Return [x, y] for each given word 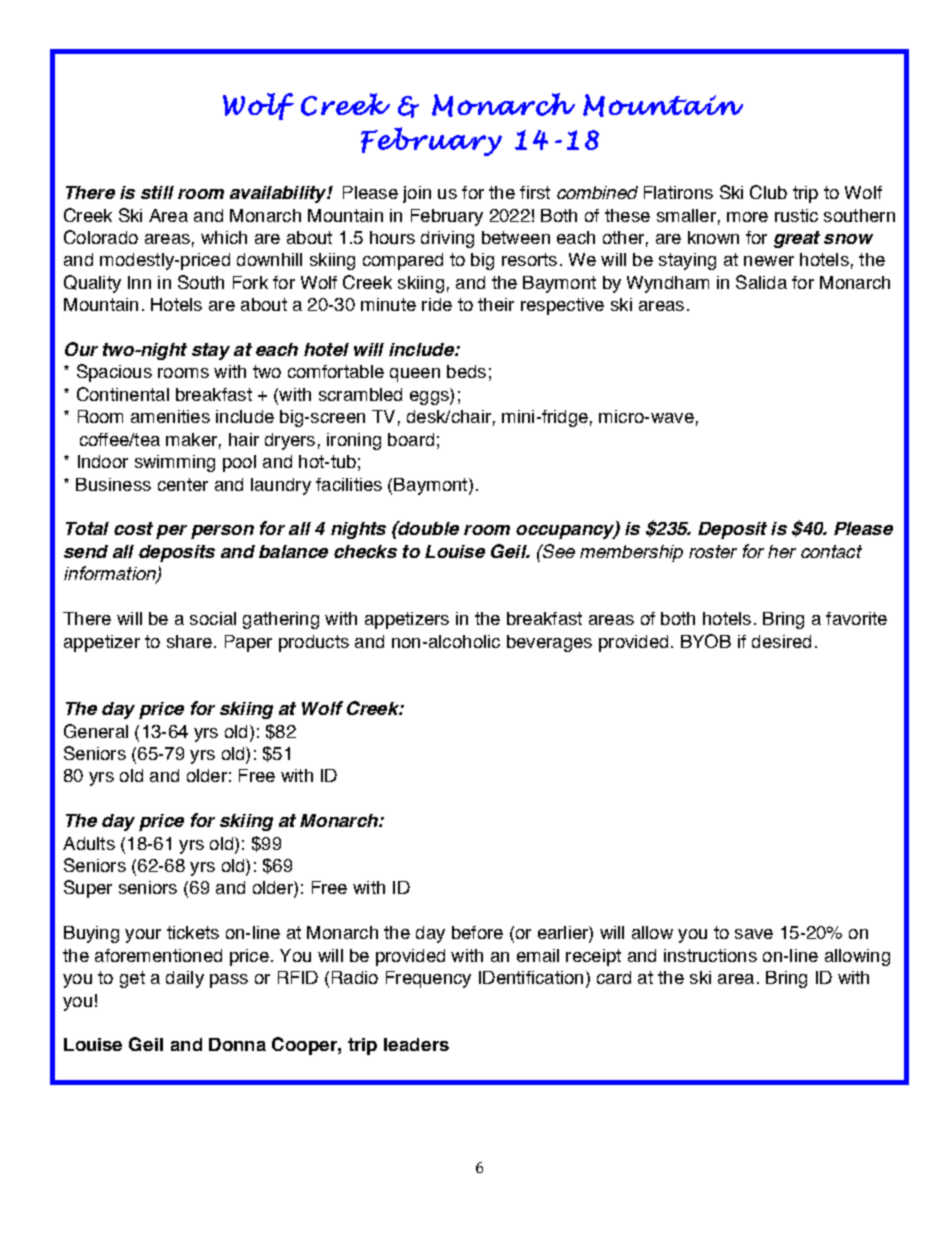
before [477, 932]
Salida [761, 282]
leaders [416, 1044]
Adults [89, 843]
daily [185, 979]
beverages [549, 643]
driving [447, 239]
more [747, 217]
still [157, 192]
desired [781, 641]
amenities [170, 416]
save [754, 934]
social [213, 618]
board [411, 439]
